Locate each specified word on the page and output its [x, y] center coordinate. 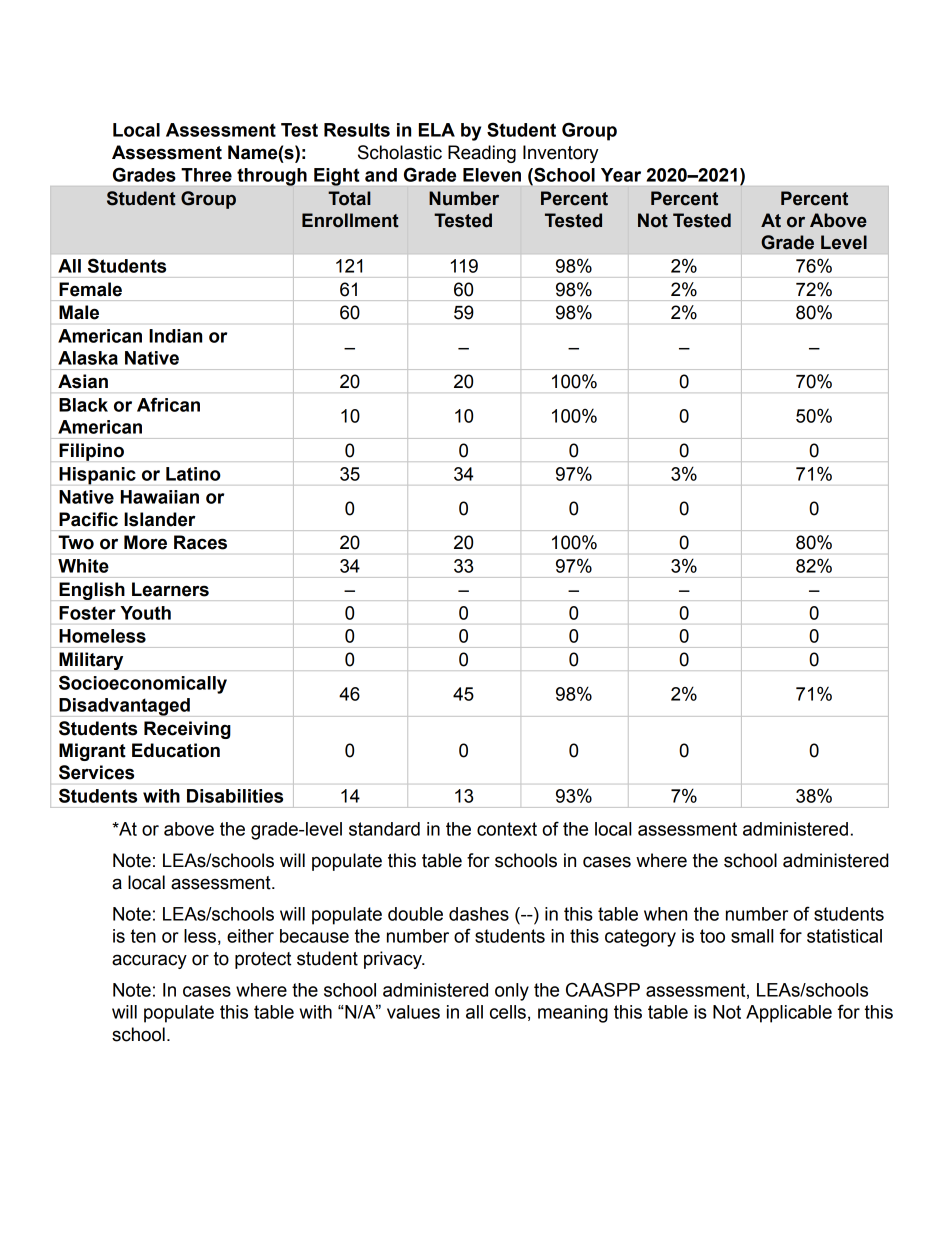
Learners [170, 589]
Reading [482, 154]
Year [621, 175]
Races [200, 542]
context [507, 829]
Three [206, 175]
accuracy [149, 961]
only [512, 992]
